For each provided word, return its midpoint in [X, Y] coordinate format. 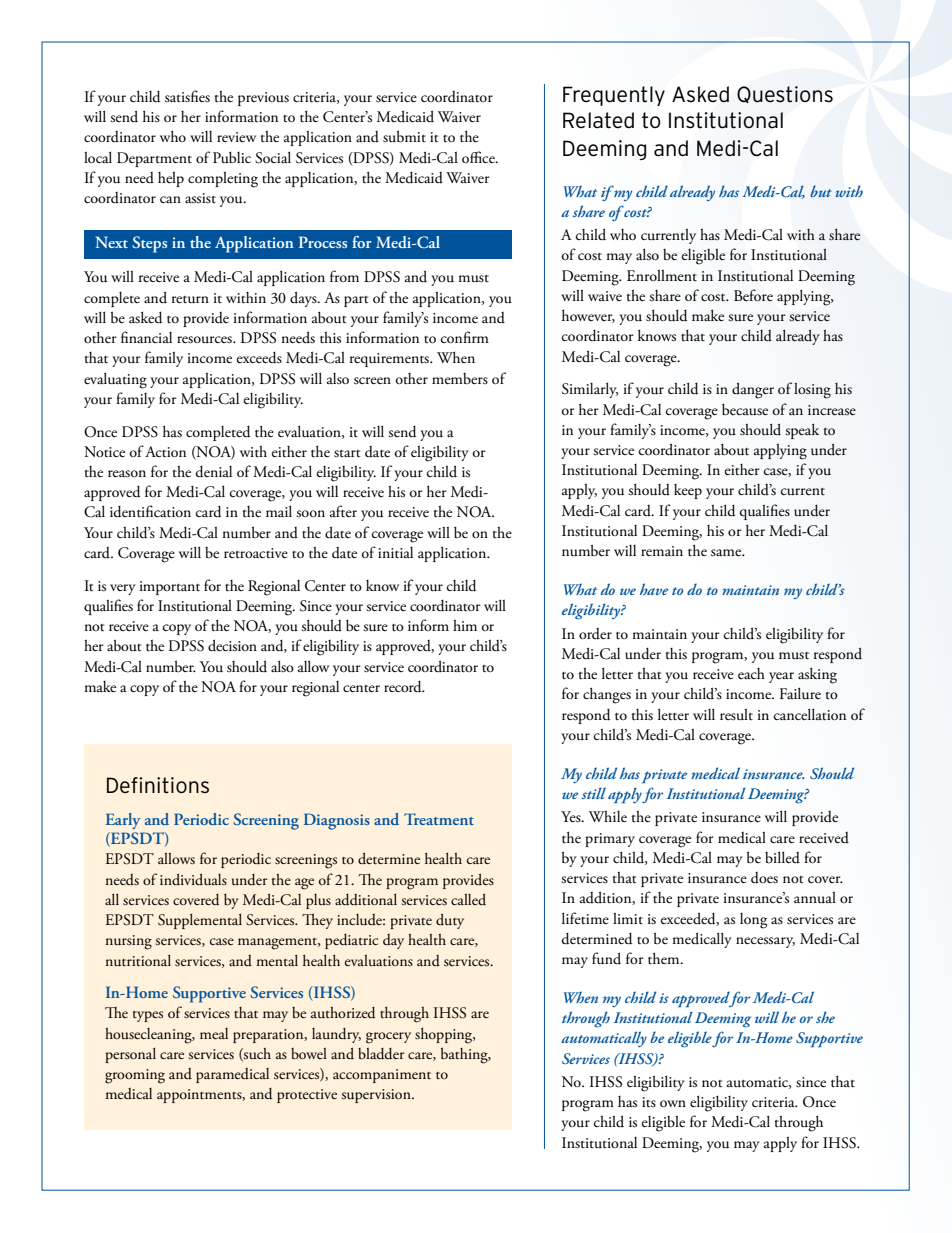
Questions [785, 94]
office [479, 157]
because [745, 409]
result [736, 714]
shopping [445, 1035]
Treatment [439, 819]
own [673, 1103]
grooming [135, 1076]
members [460, 379]
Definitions [158, 785]
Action [165, 452]
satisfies [187, 96]
